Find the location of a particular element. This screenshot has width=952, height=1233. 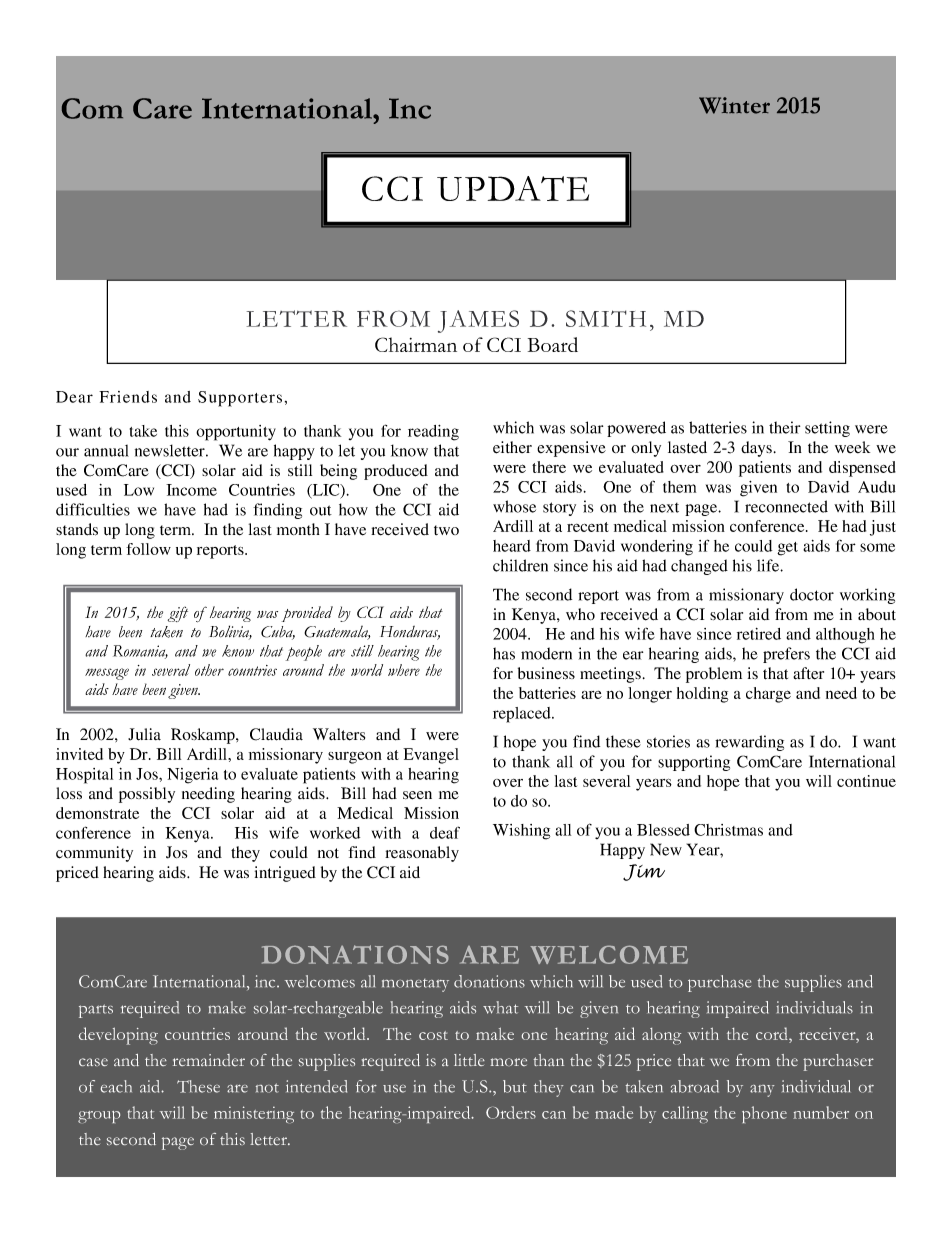

Winter is located at coordinates (734, 105).
